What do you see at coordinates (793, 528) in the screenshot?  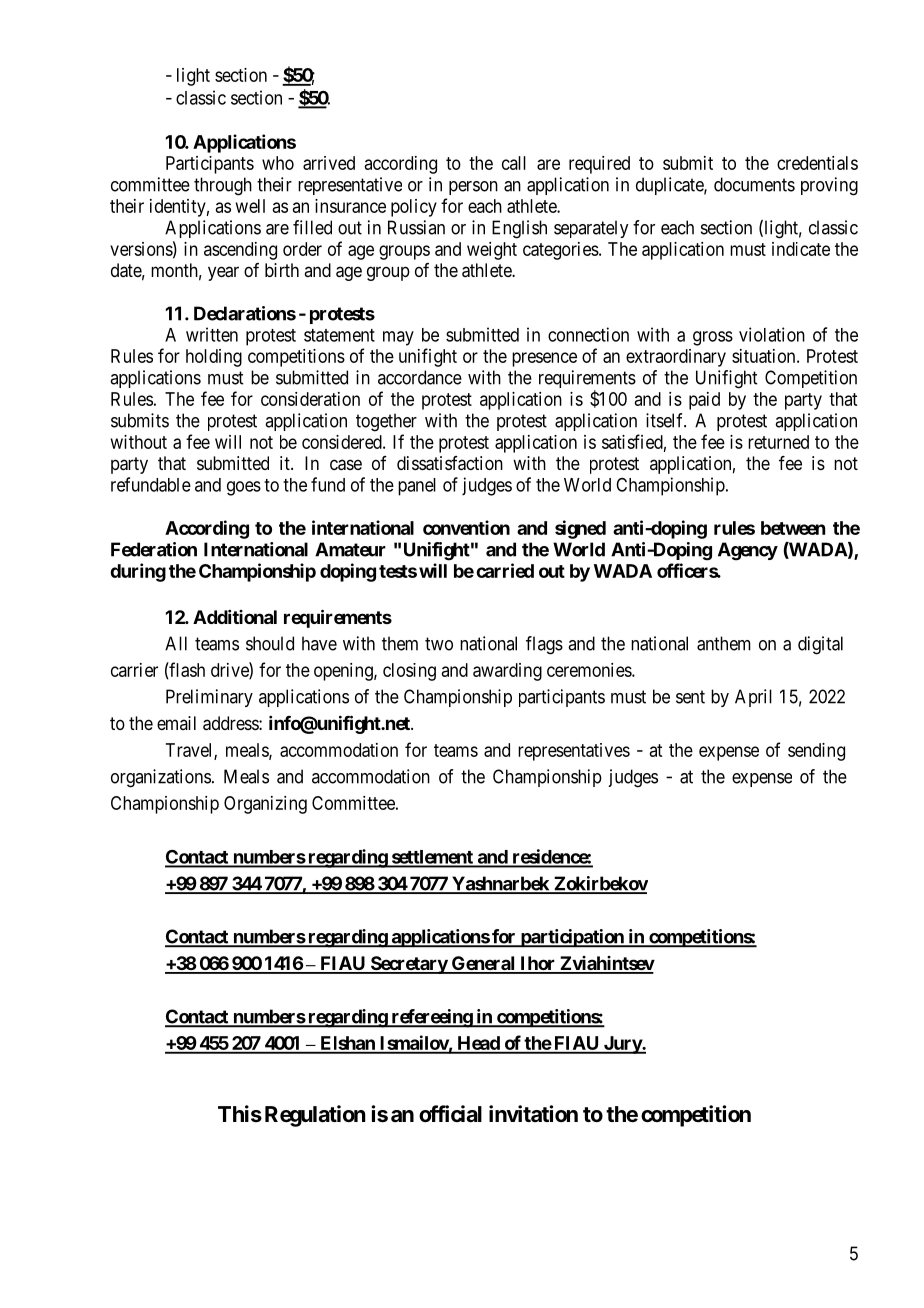 I see `between` at bounding box center [793, 528].
